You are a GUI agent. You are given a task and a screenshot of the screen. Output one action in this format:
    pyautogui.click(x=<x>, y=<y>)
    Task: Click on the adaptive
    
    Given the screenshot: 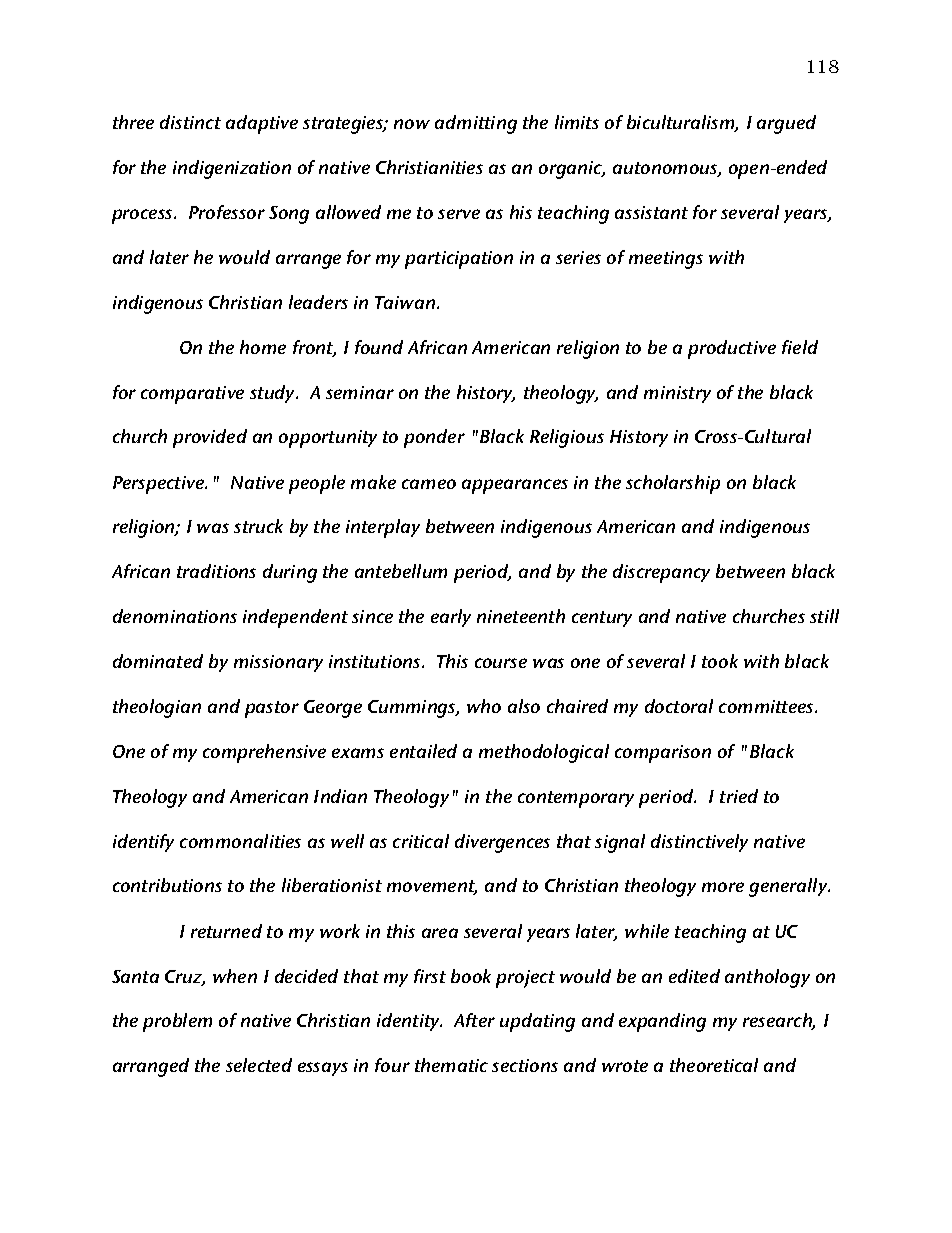 What is the action you would take?
    pyautogui.click(x=262, y=124)
